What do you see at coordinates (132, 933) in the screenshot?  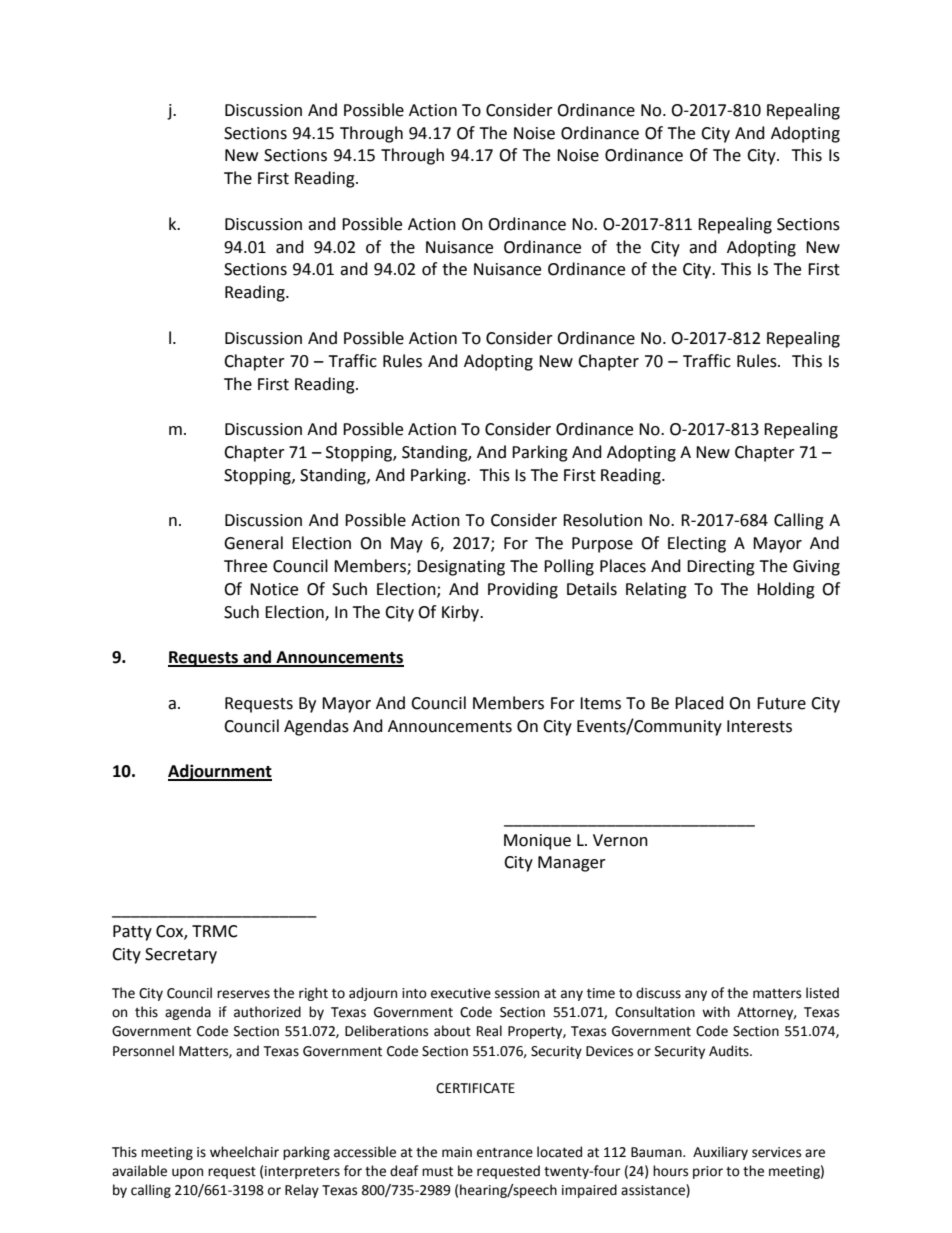 I see `Patty` at bounding box center [132, 933].
